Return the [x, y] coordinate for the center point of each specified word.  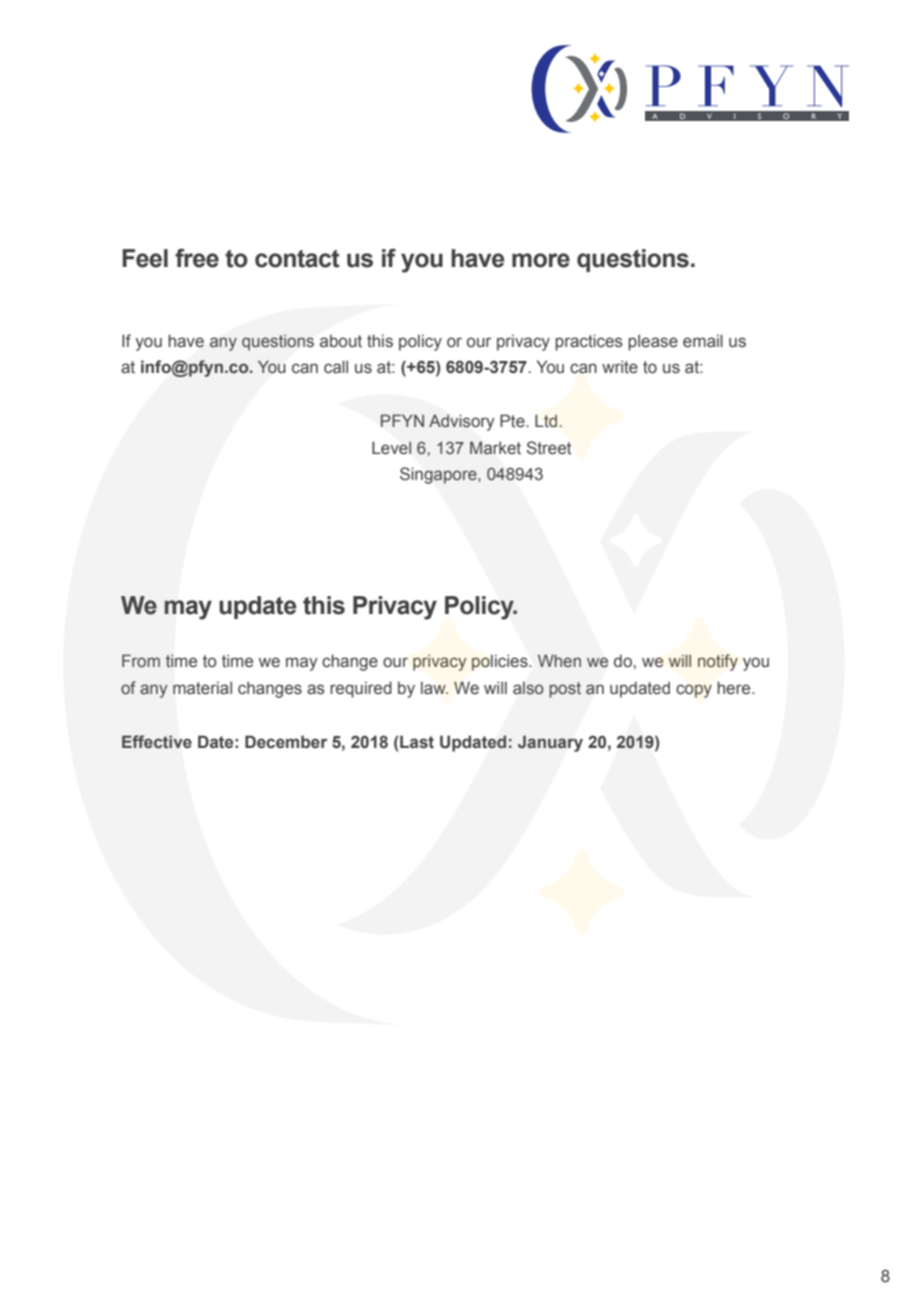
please [653, 342]
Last [417, 742]
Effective [157, 741]
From [141, 660]
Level [391, 448]
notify [718, 662]
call [336, 367]
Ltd [547, 421]
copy [694, 691]
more [541, 260]
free [197, 258]
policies [501, 662]
